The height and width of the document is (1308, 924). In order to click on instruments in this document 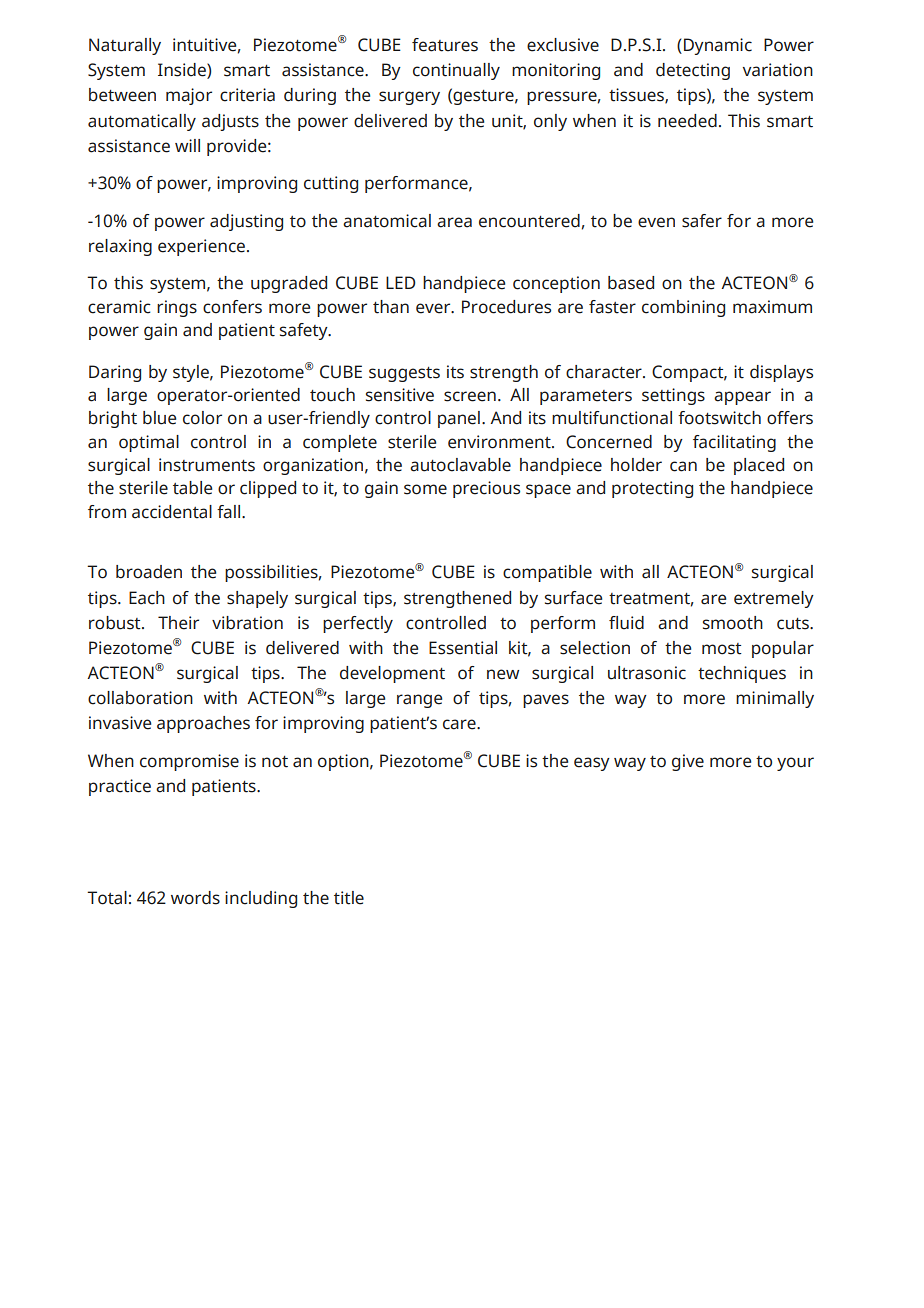, I will do `click(207, 465)`.
